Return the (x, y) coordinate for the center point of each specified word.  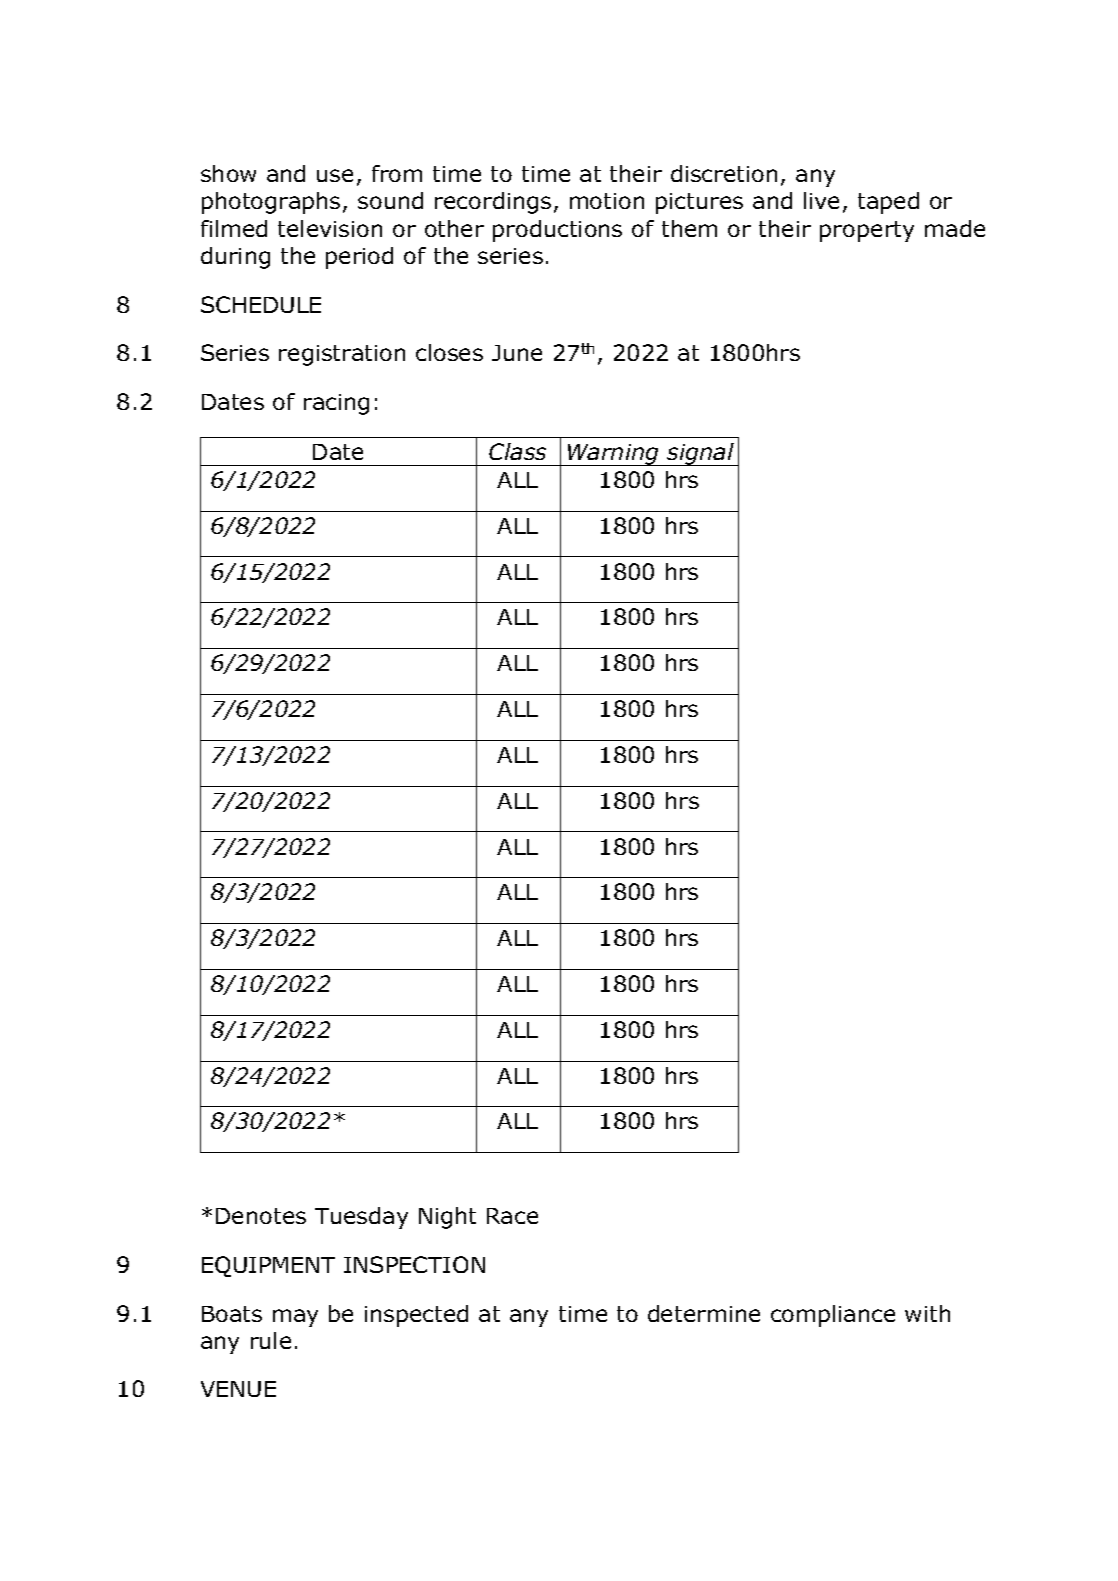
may (295, 1318)
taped (888, 203)
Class (517, 451)
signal (700, 454)
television (330, 228)
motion (607, 201)
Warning (613, 455)
